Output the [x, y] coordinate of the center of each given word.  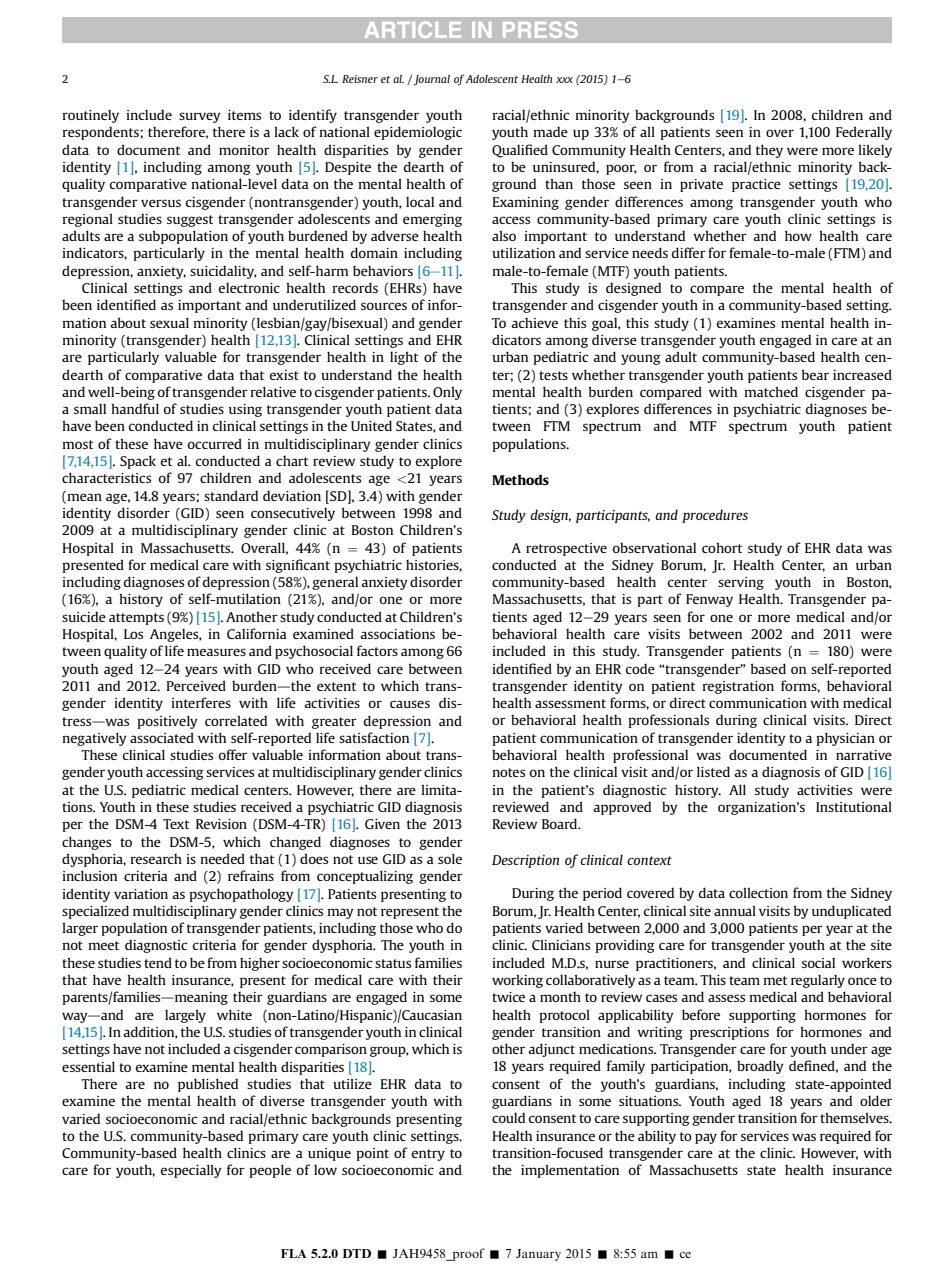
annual [735, 910]
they [769, 151]
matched [771, 391]
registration [738, 687]
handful [135, 408]
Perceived [196, 685]
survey [200, 117]
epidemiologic [418, 133]
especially [191, 1171]
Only [447, 393]
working [517, 981]
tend [158, 962]
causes [410, 704]
